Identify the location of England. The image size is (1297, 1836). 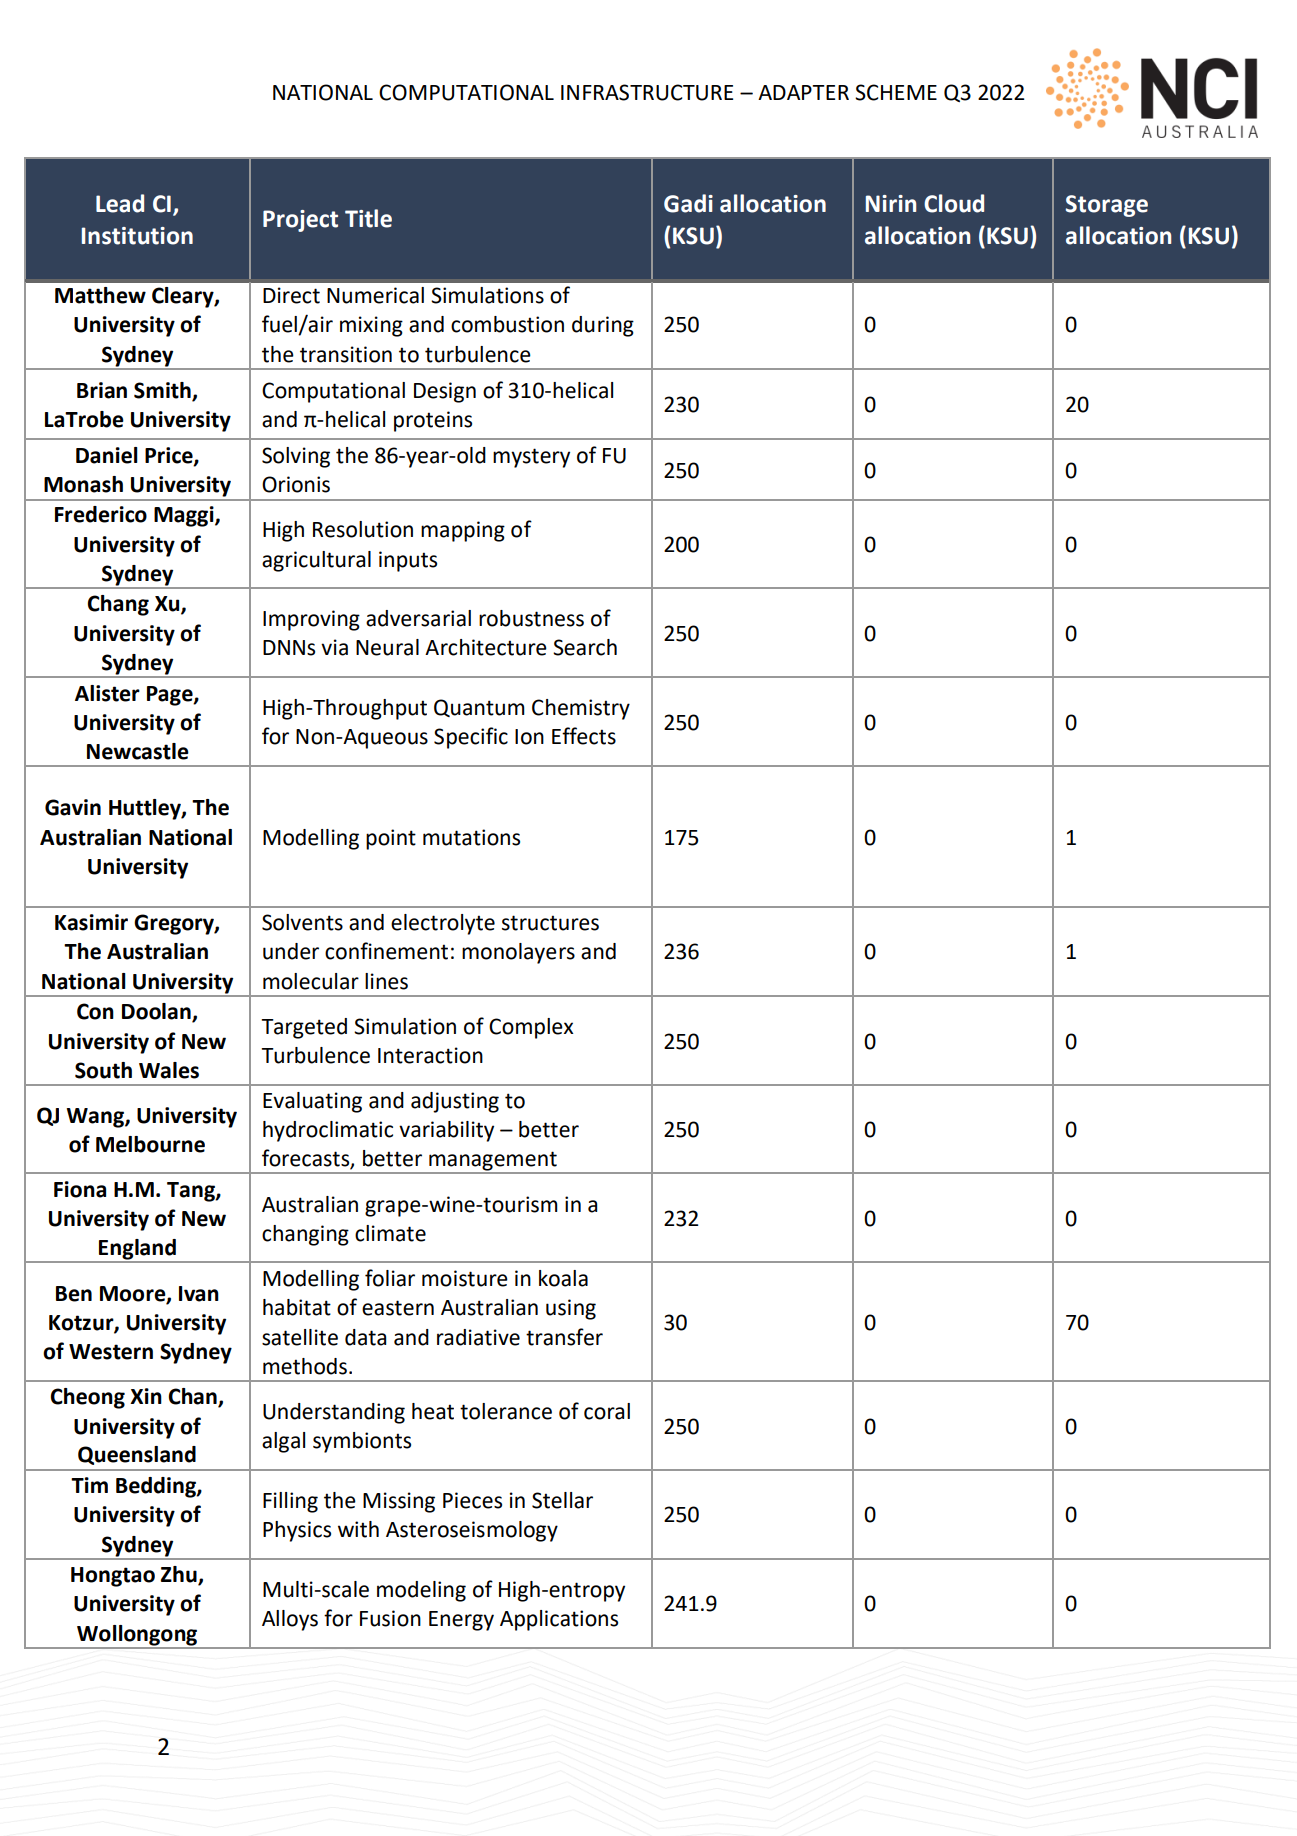
(137, 1250).
